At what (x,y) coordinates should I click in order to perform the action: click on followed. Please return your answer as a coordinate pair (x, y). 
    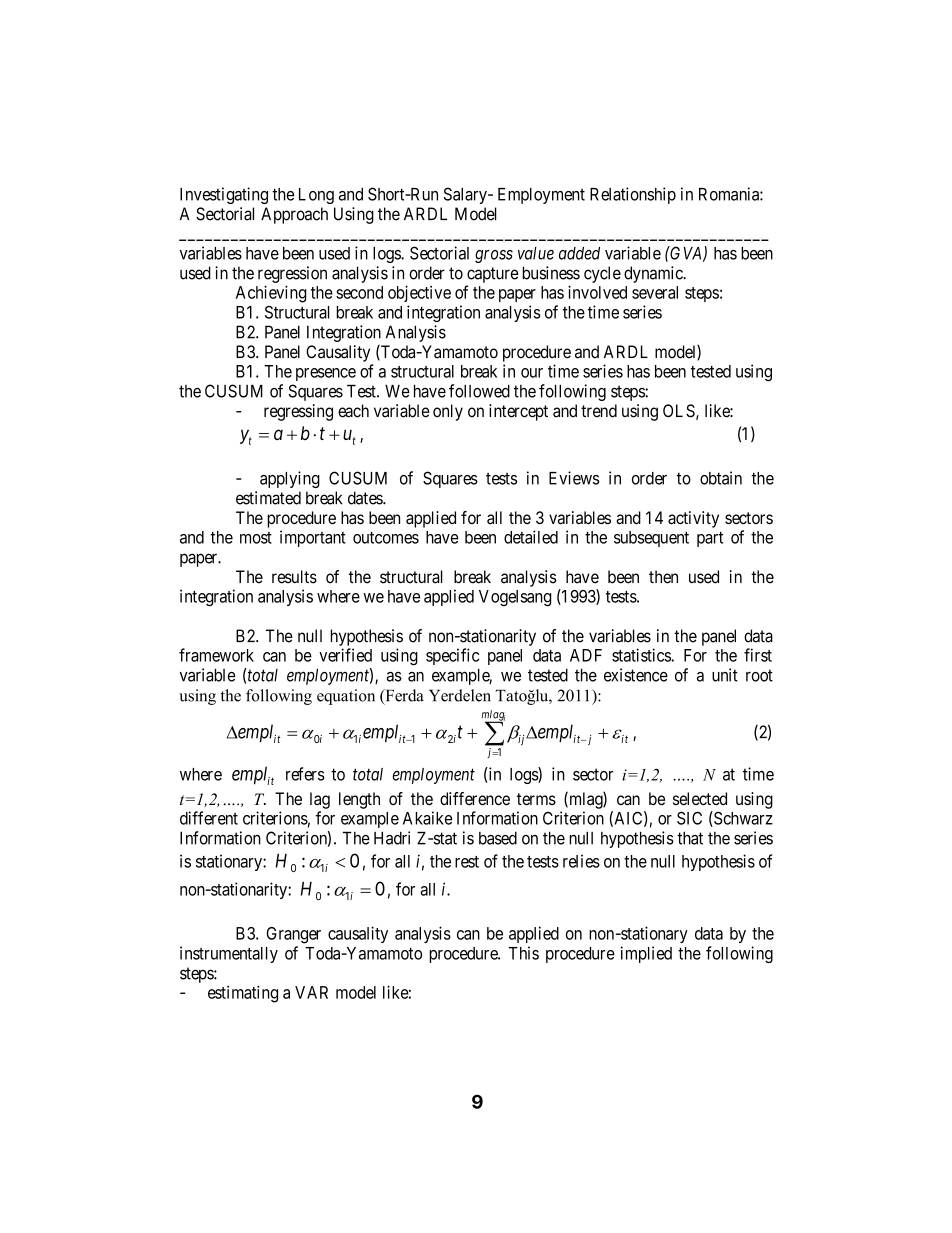
    Looking at the image, I should click on (479, 391).
